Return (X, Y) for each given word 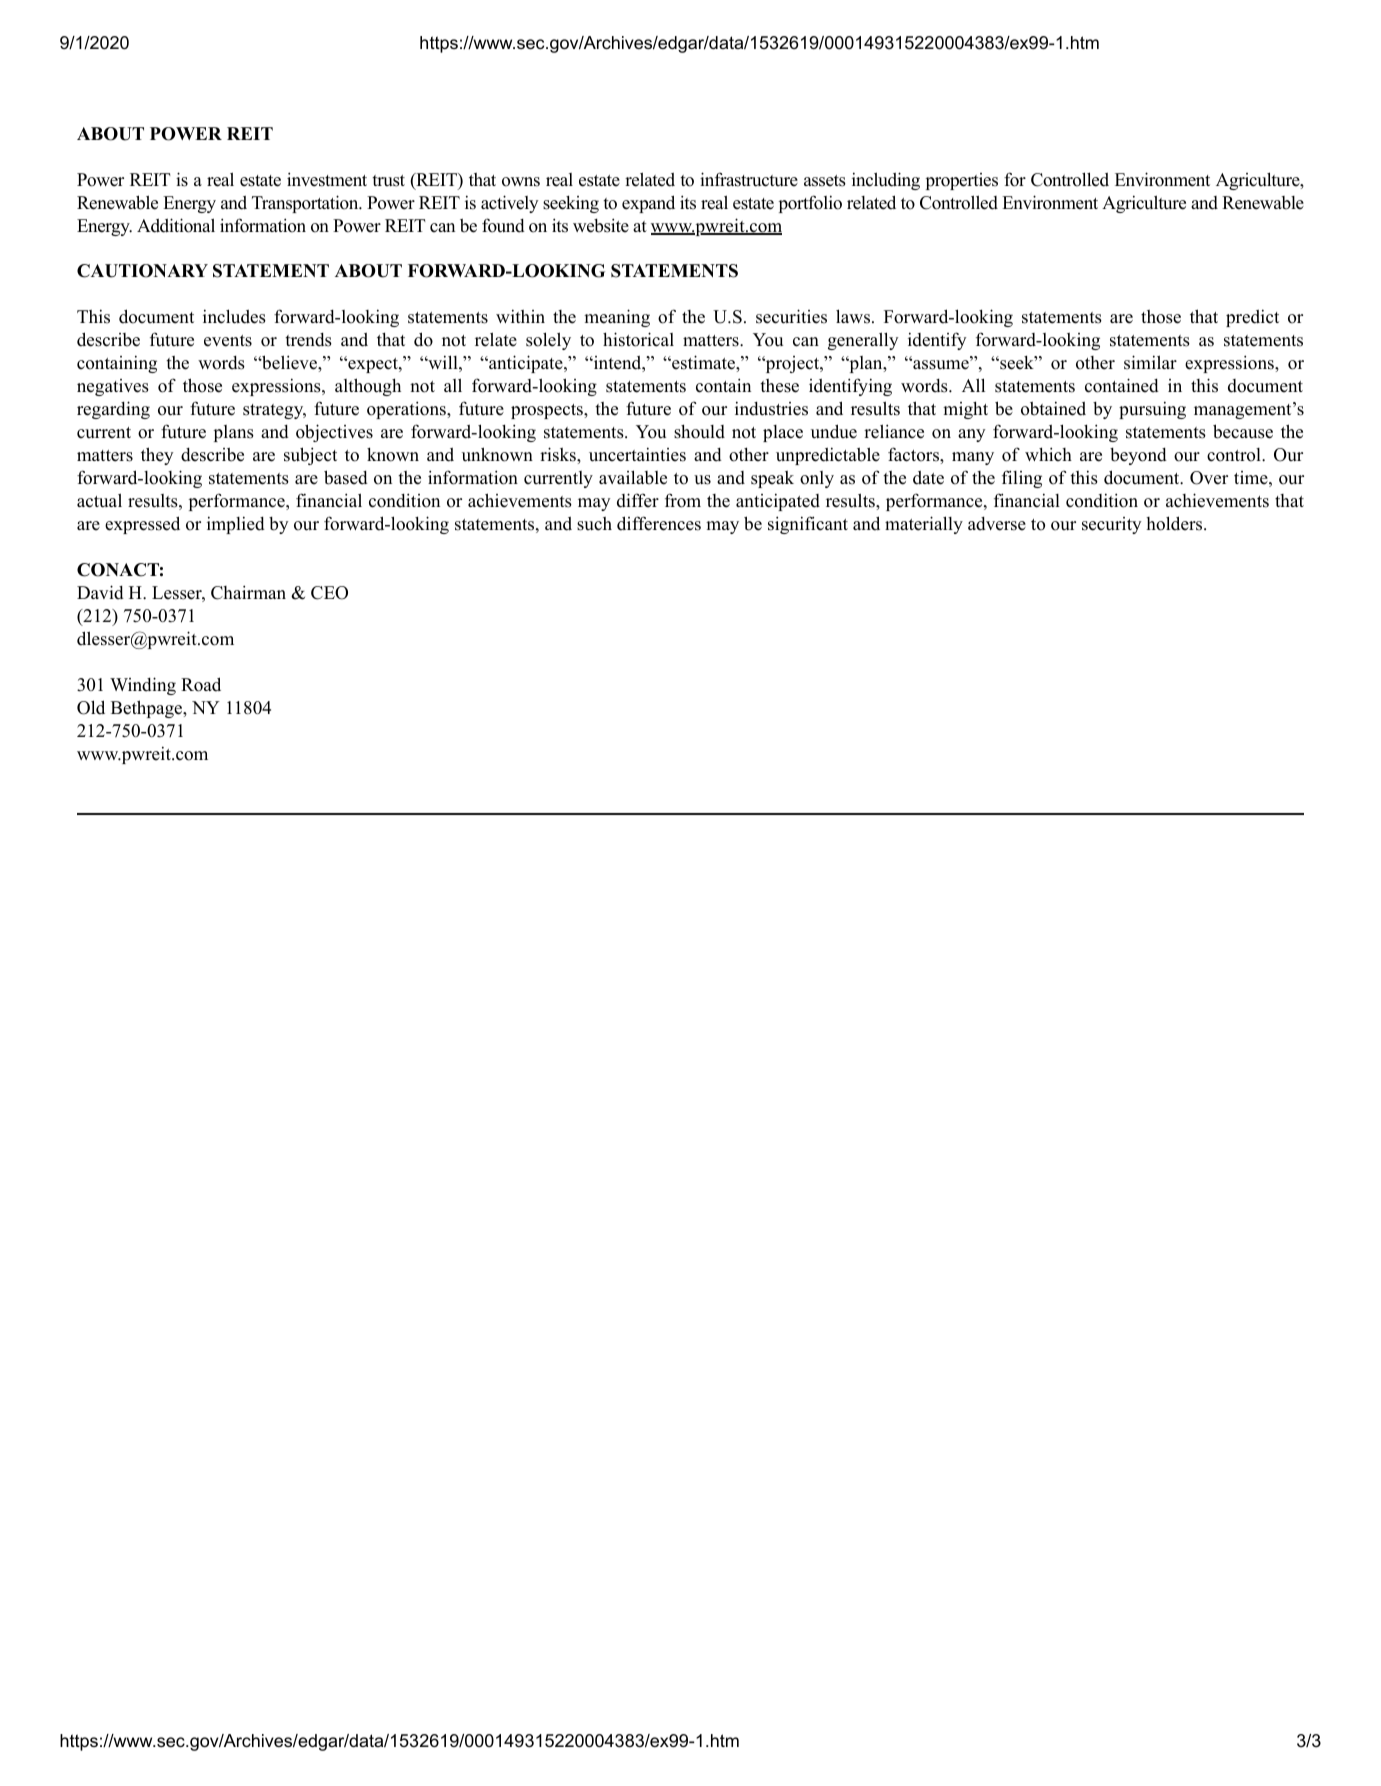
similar (1150, 362)
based (346, 477)
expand (648, 204)
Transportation (306, 204)
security (1112, 525)
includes (234, 316)
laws (854, 316)
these (779, 386)
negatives (113, 387)
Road (201, 684)
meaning (617, 318)
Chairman (248, 592)
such (594, 524)
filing (1022, 479)
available (633, 477)
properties (962, 181)
